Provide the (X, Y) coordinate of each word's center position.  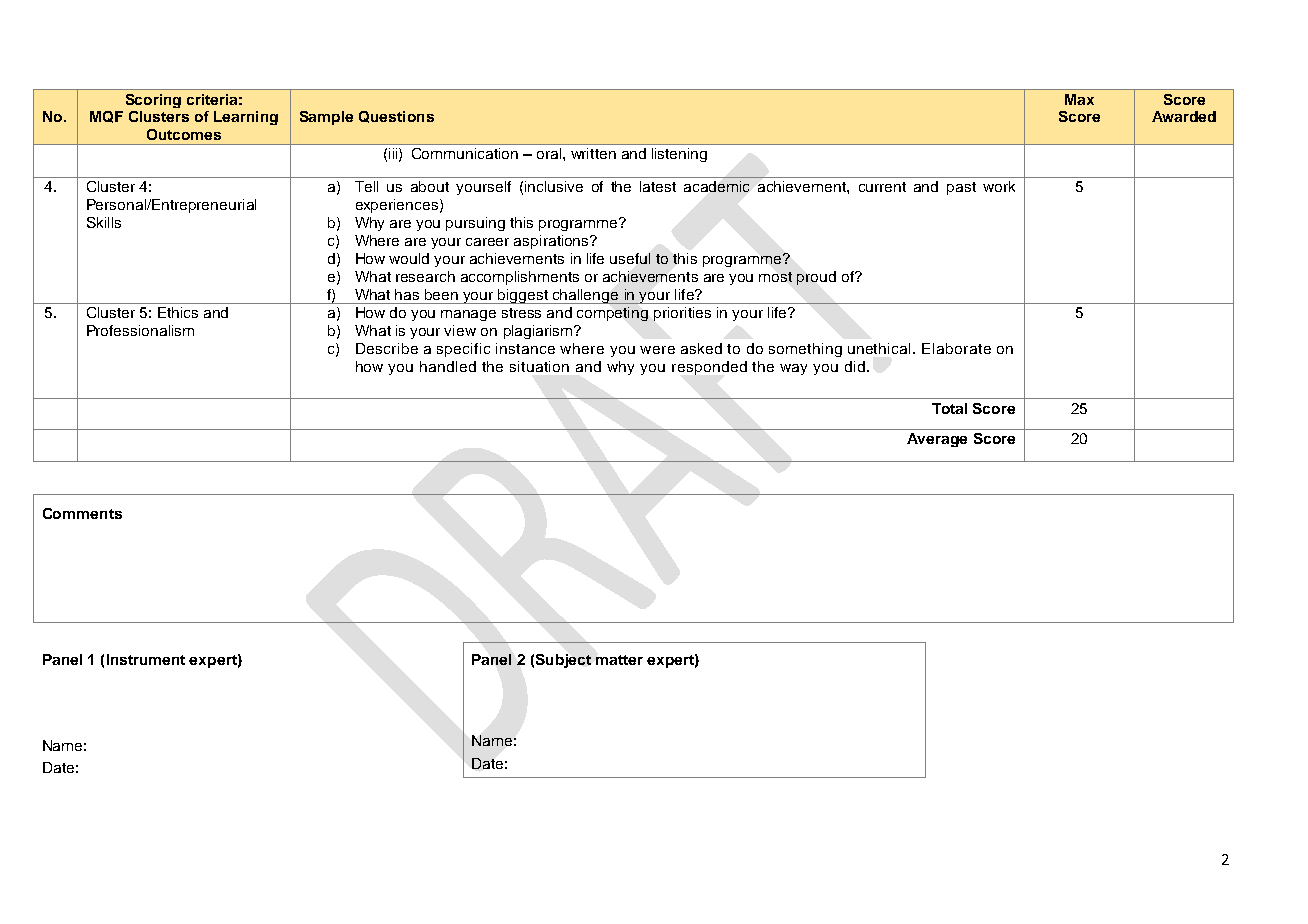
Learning (246, 118)
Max (1079, 99)
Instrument (146, 659)
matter (619, 660)
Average (937, 440)
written (593, 153)
